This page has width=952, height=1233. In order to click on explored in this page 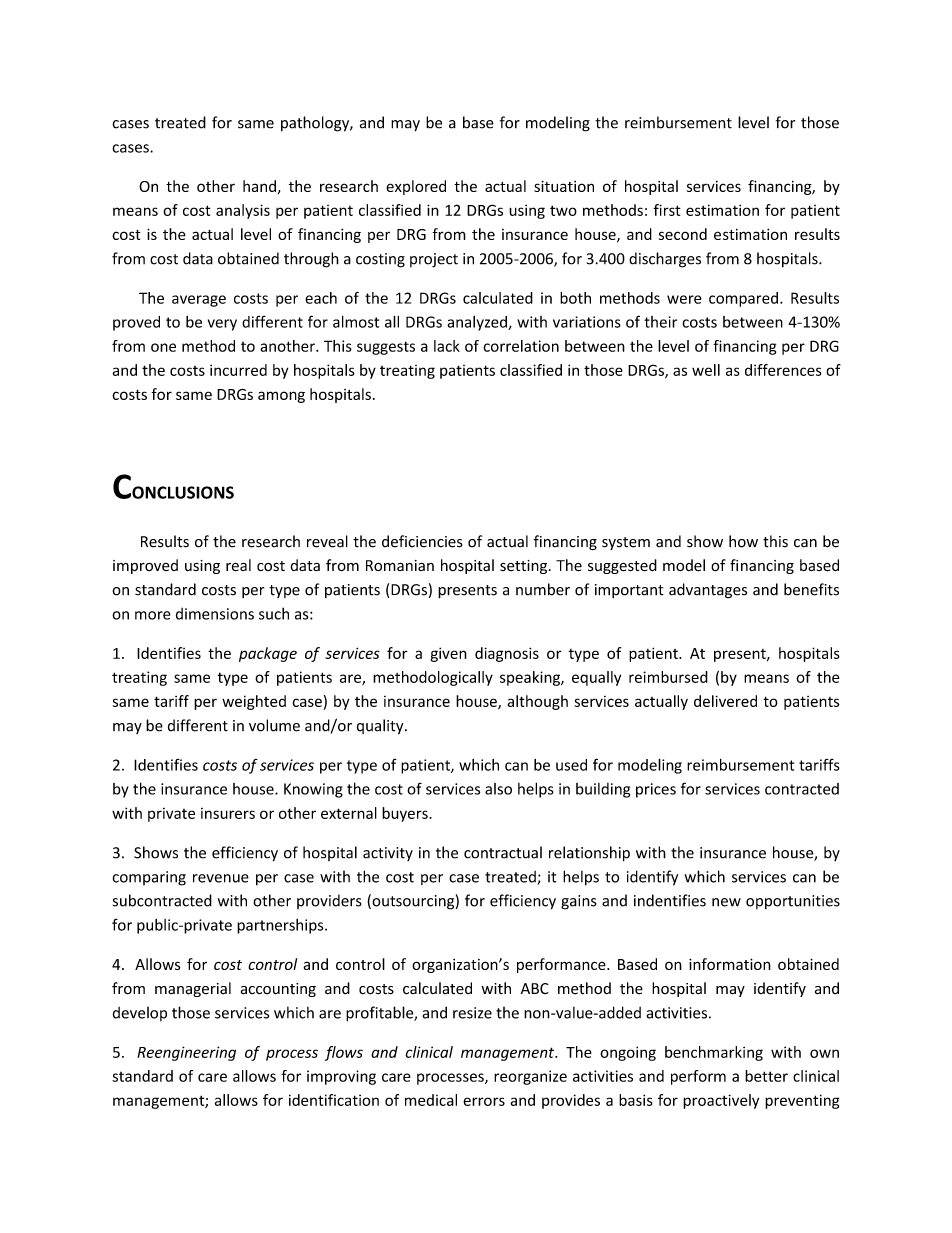, I will do `click(416, 187)`.
